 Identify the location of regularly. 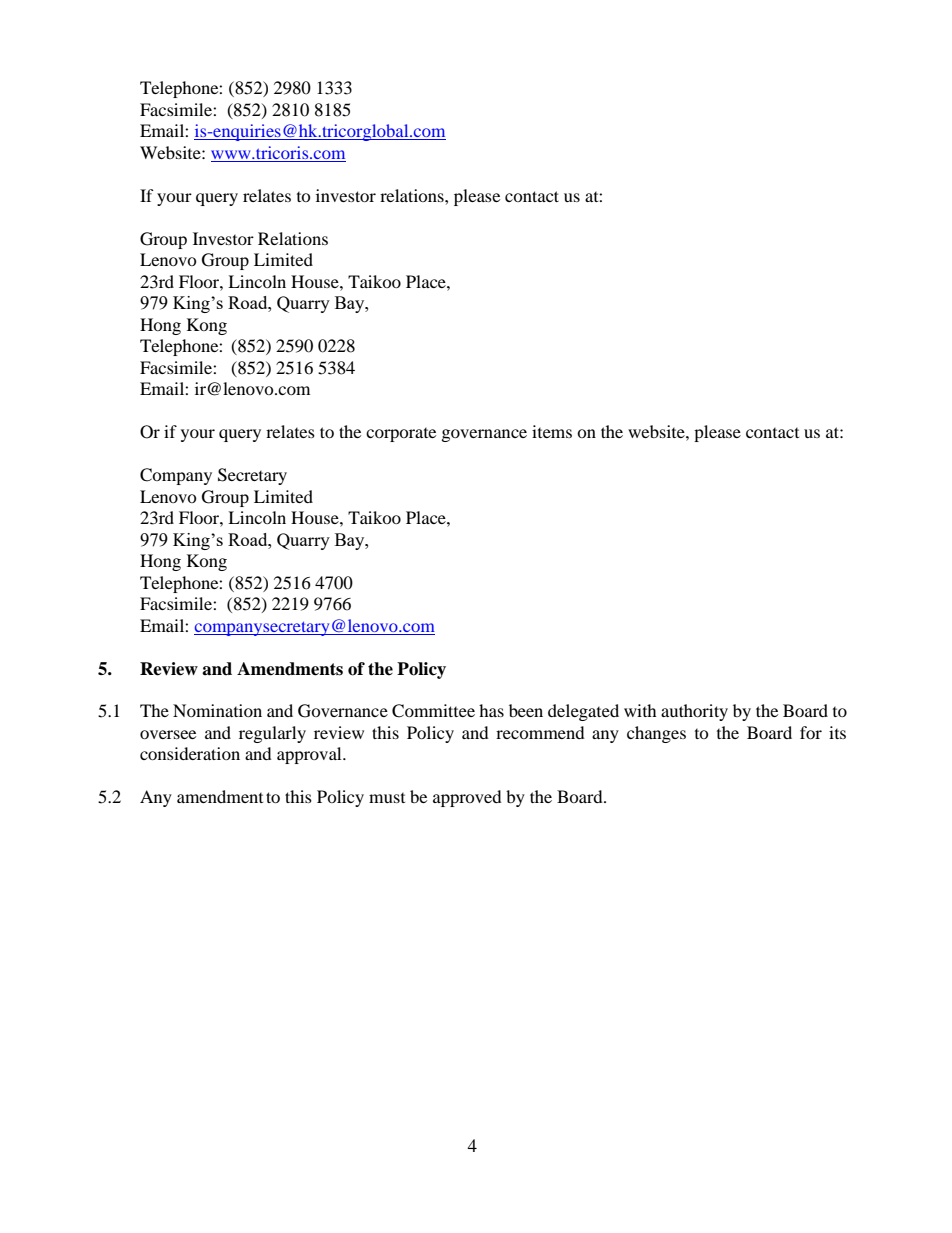
(272, 734).
